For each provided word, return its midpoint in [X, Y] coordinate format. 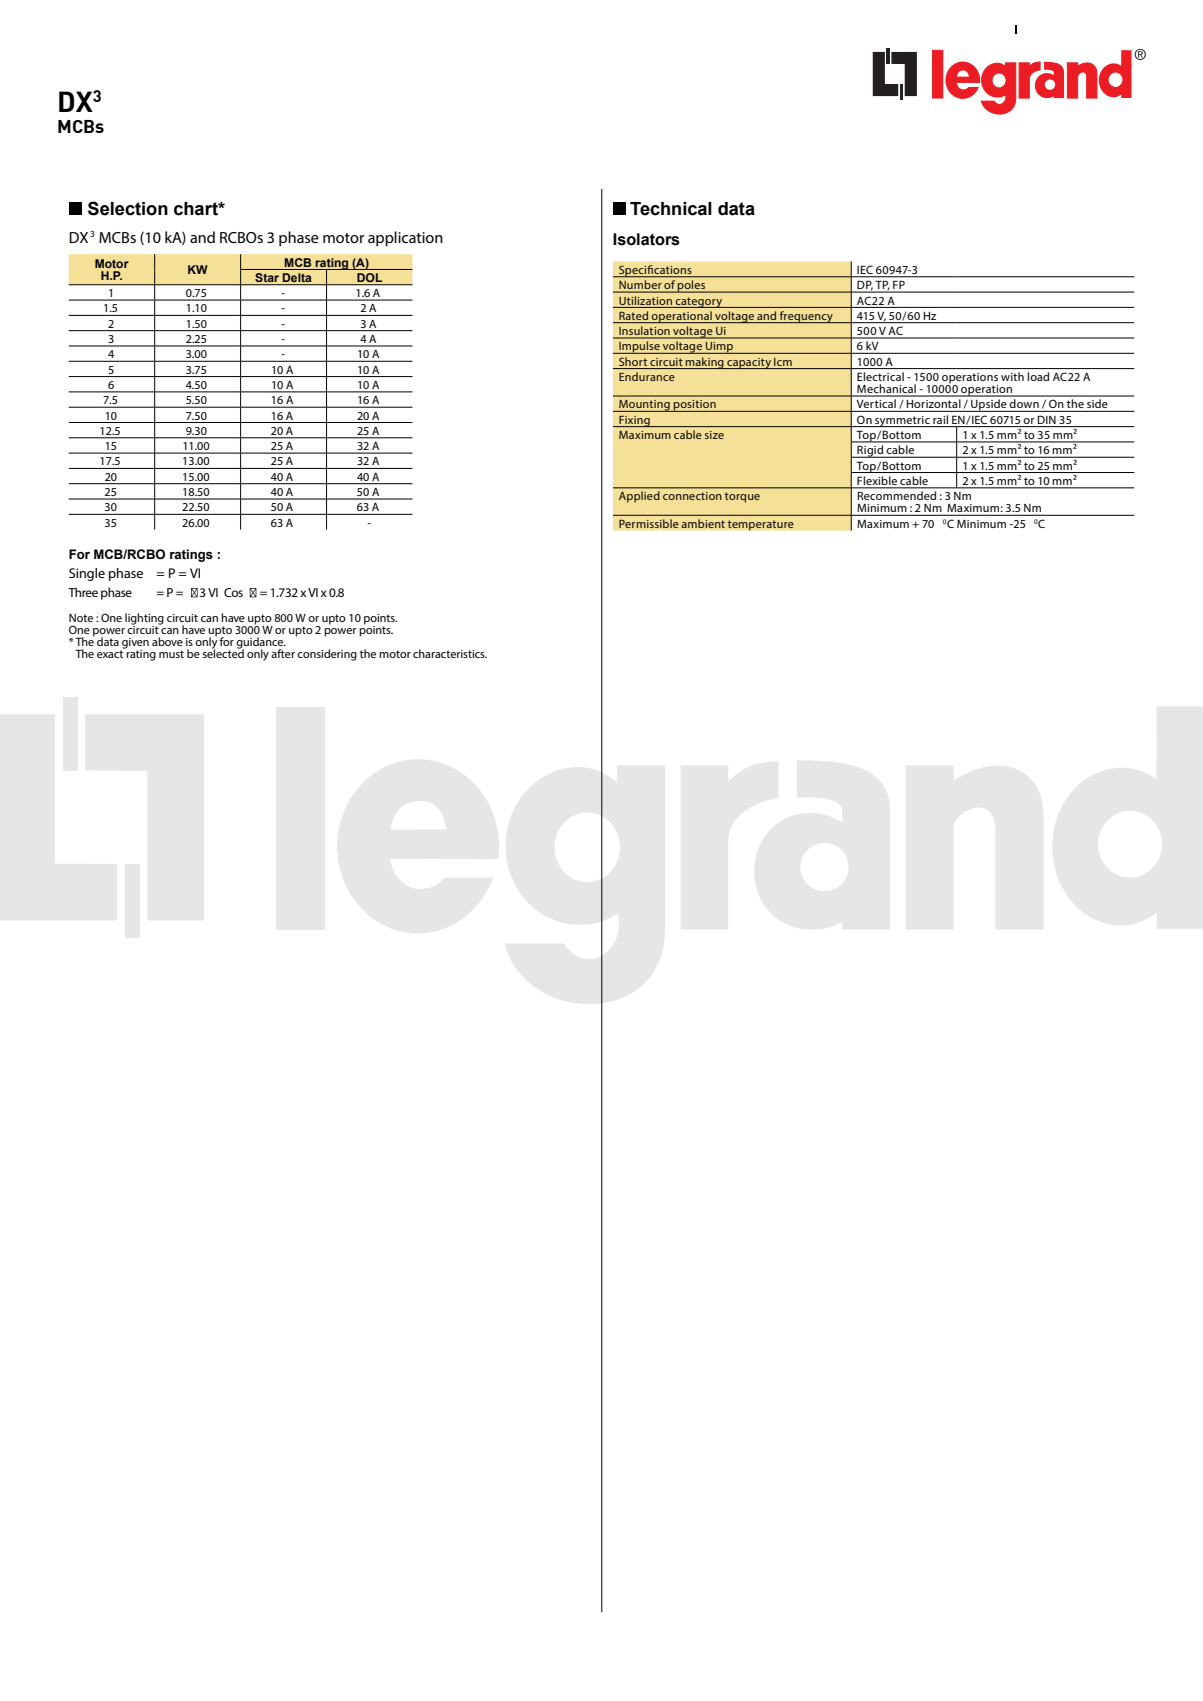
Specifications [655, 271]
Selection [128, 208]
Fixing [634, 421]
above [167, 641]
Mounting [644, 406]
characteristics [450, 653]
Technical [671, 209]
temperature [760, 525]
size [714, 435]
